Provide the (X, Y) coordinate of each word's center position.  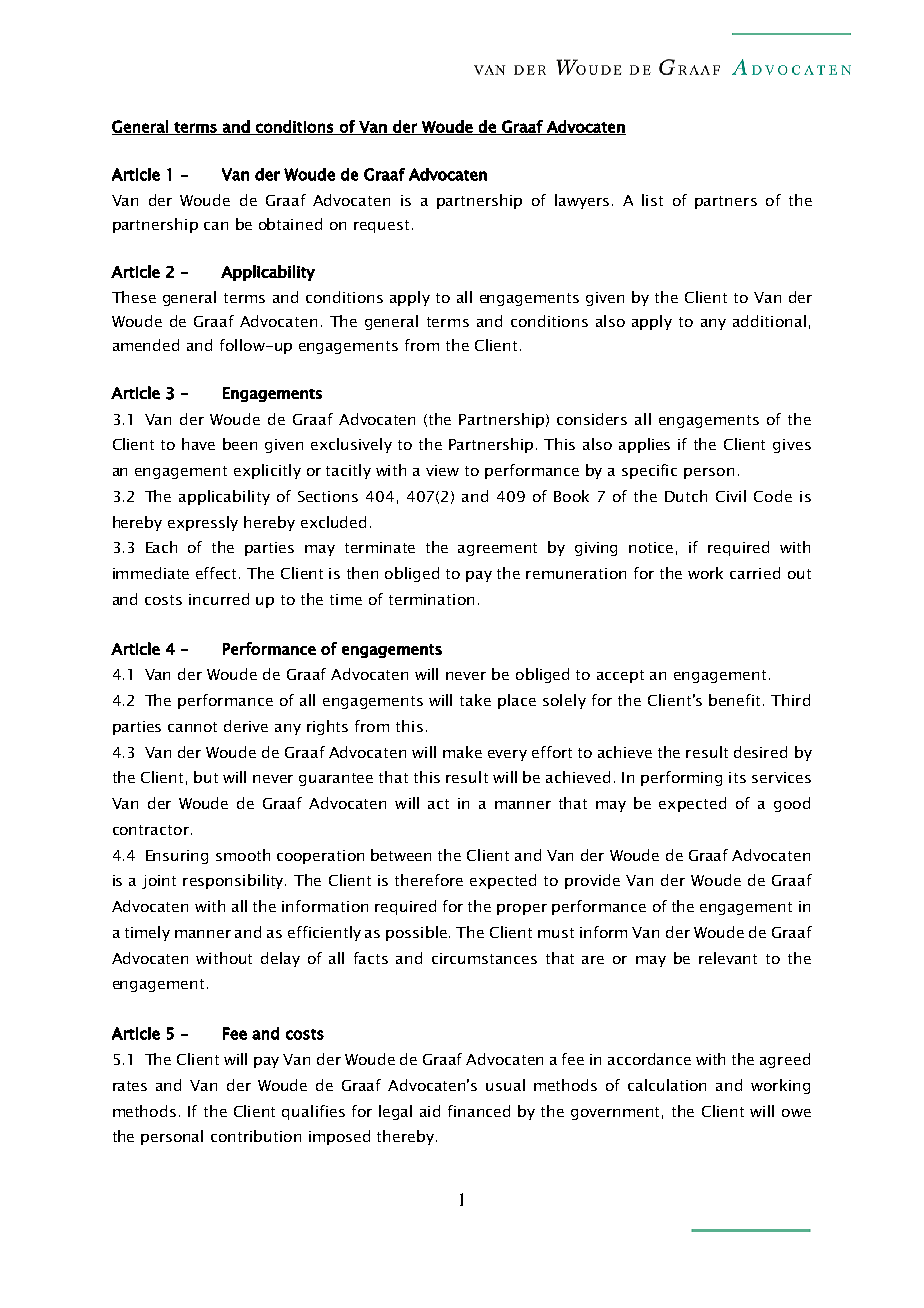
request (381, 226)
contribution (256, 1136)
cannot (192, 727)
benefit (736, 700)
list (652, 200)
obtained (290, 224)
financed (479, 1111)
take (475, 700)
